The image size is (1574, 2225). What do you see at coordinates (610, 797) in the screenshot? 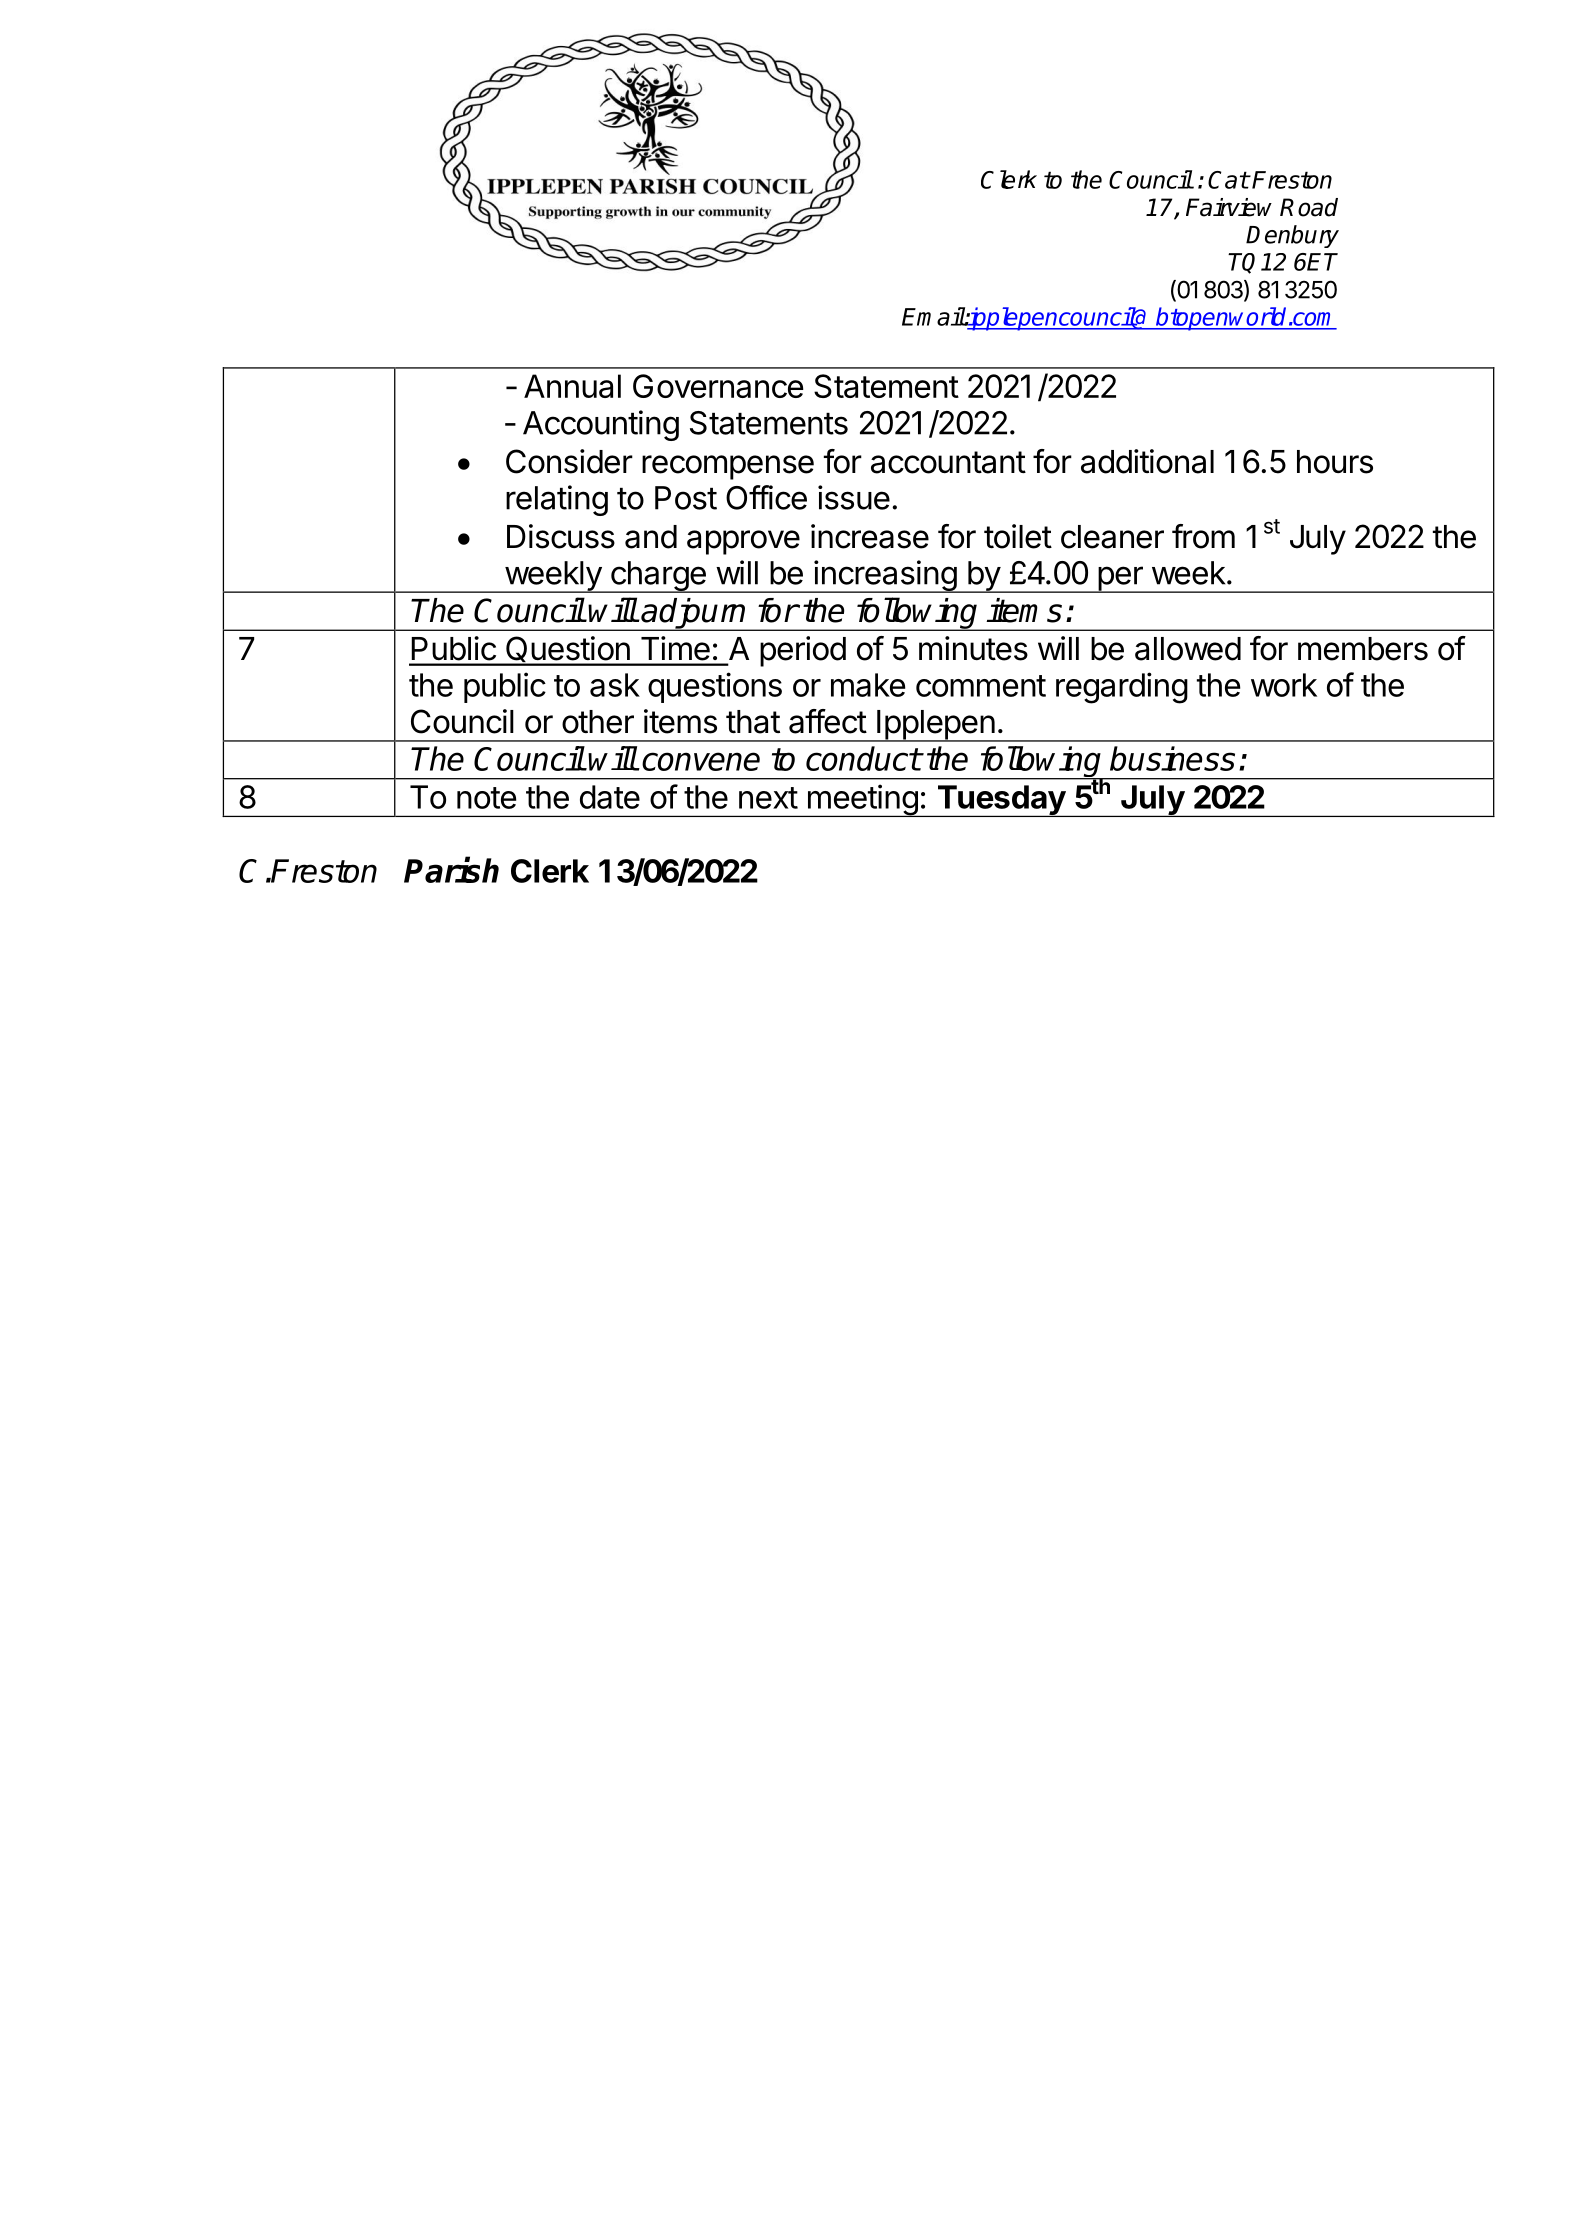
I see `date` at bounding box center [610, 797].
